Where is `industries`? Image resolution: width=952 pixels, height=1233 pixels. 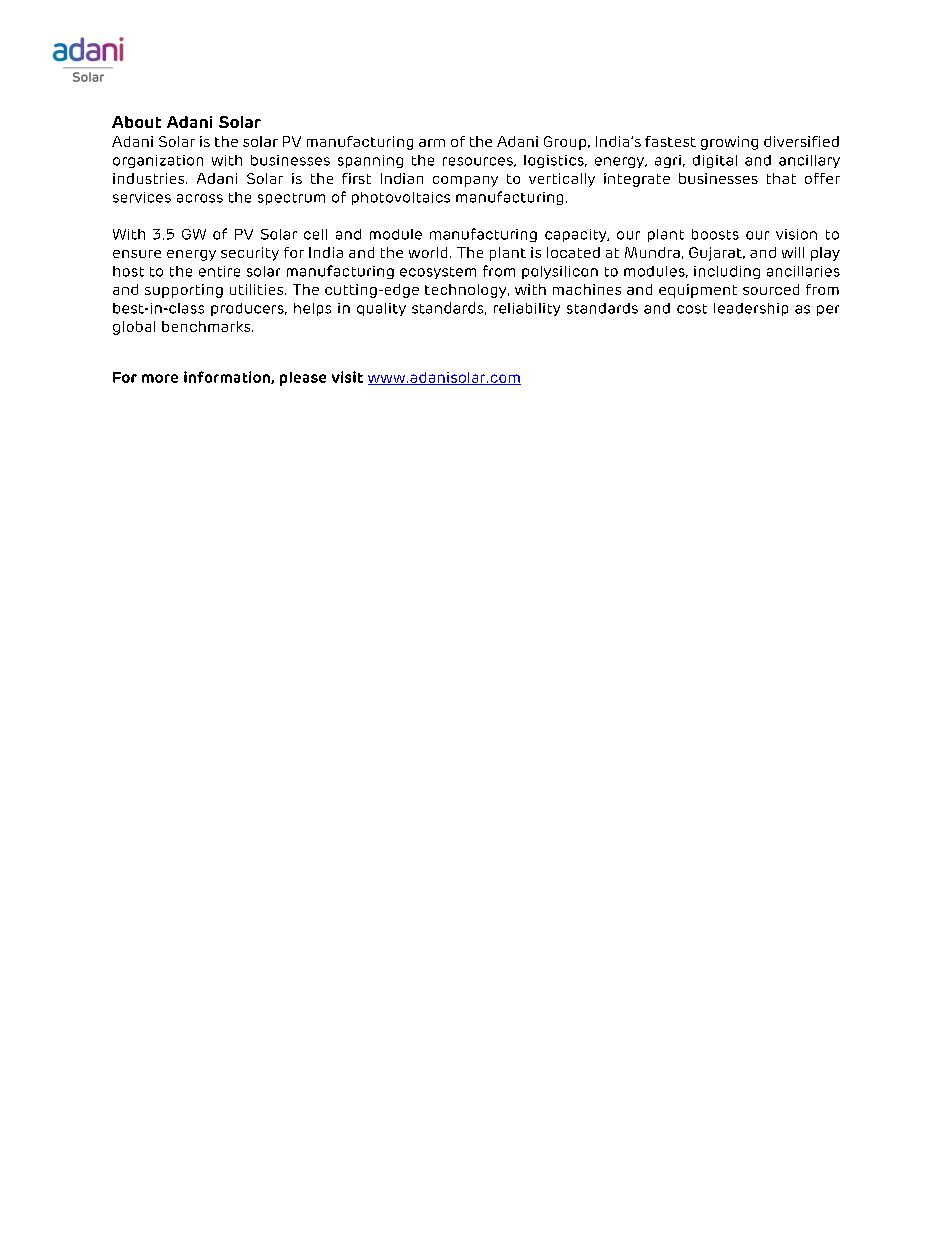
industries is located at coordinates (150, 178).
